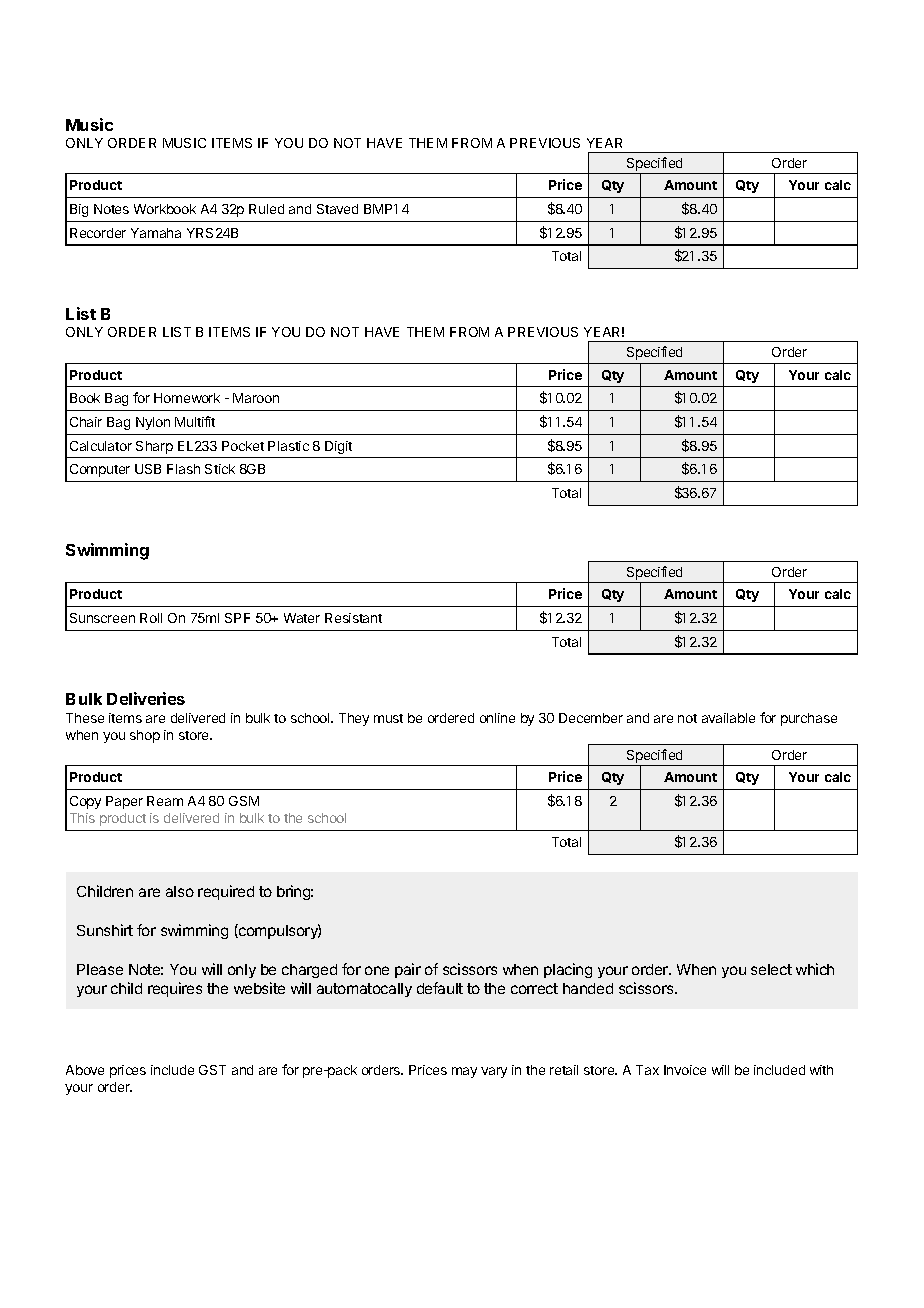 The height and width of the screenshot is (1308, 924). What do you see at coordinates (151, 618) in the screenshot?
I see `Roll` at bounding box center [151, 618].
